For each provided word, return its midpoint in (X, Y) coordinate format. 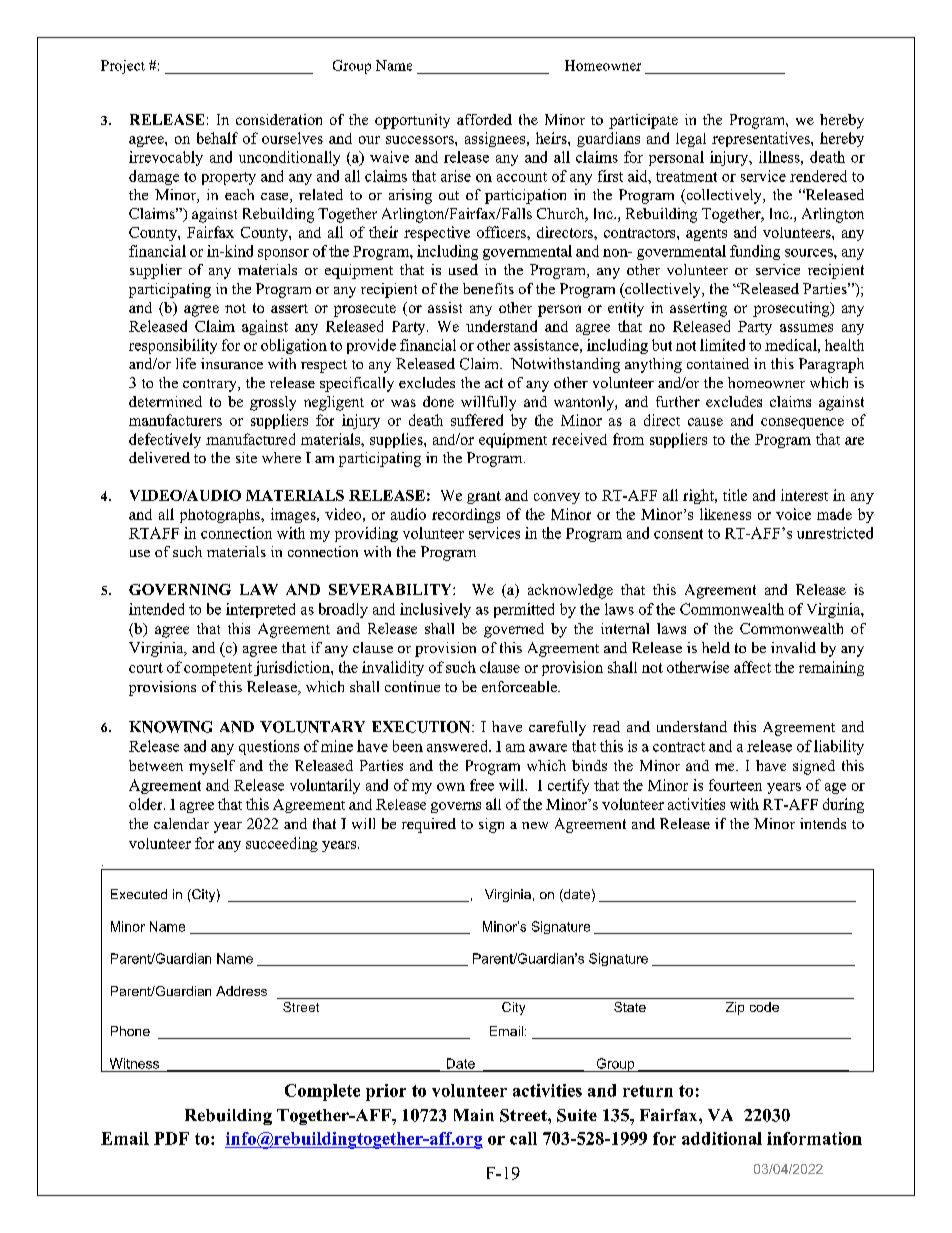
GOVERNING (180, 589)
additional (722, 1138)
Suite (577, 1115)
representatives (762, 139)
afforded (484, 119)
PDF (171, 1138)
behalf (217, 138)
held (716, 647)
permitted (524, 610)
